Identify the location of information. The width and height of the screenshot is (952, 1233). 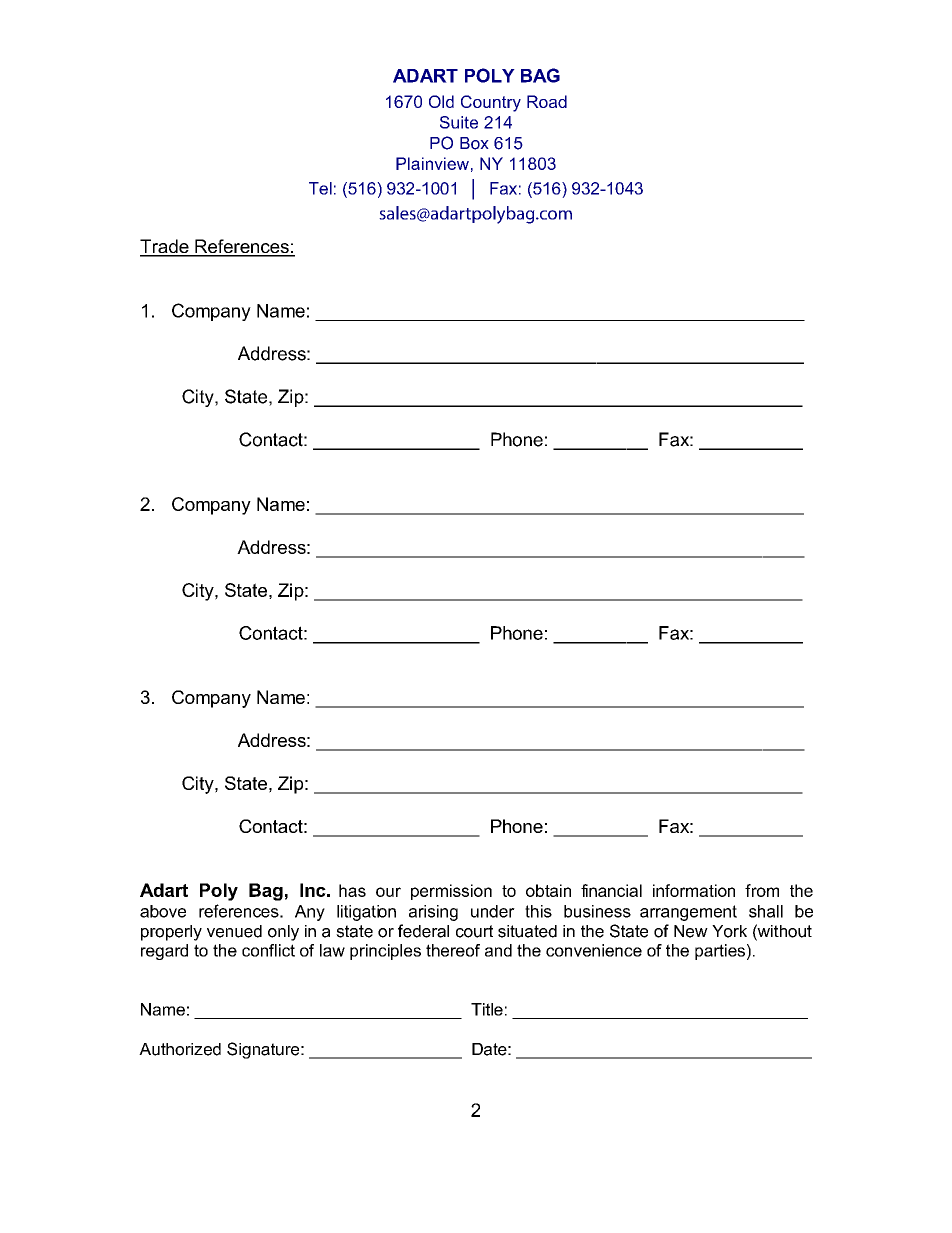
(694, 890).
